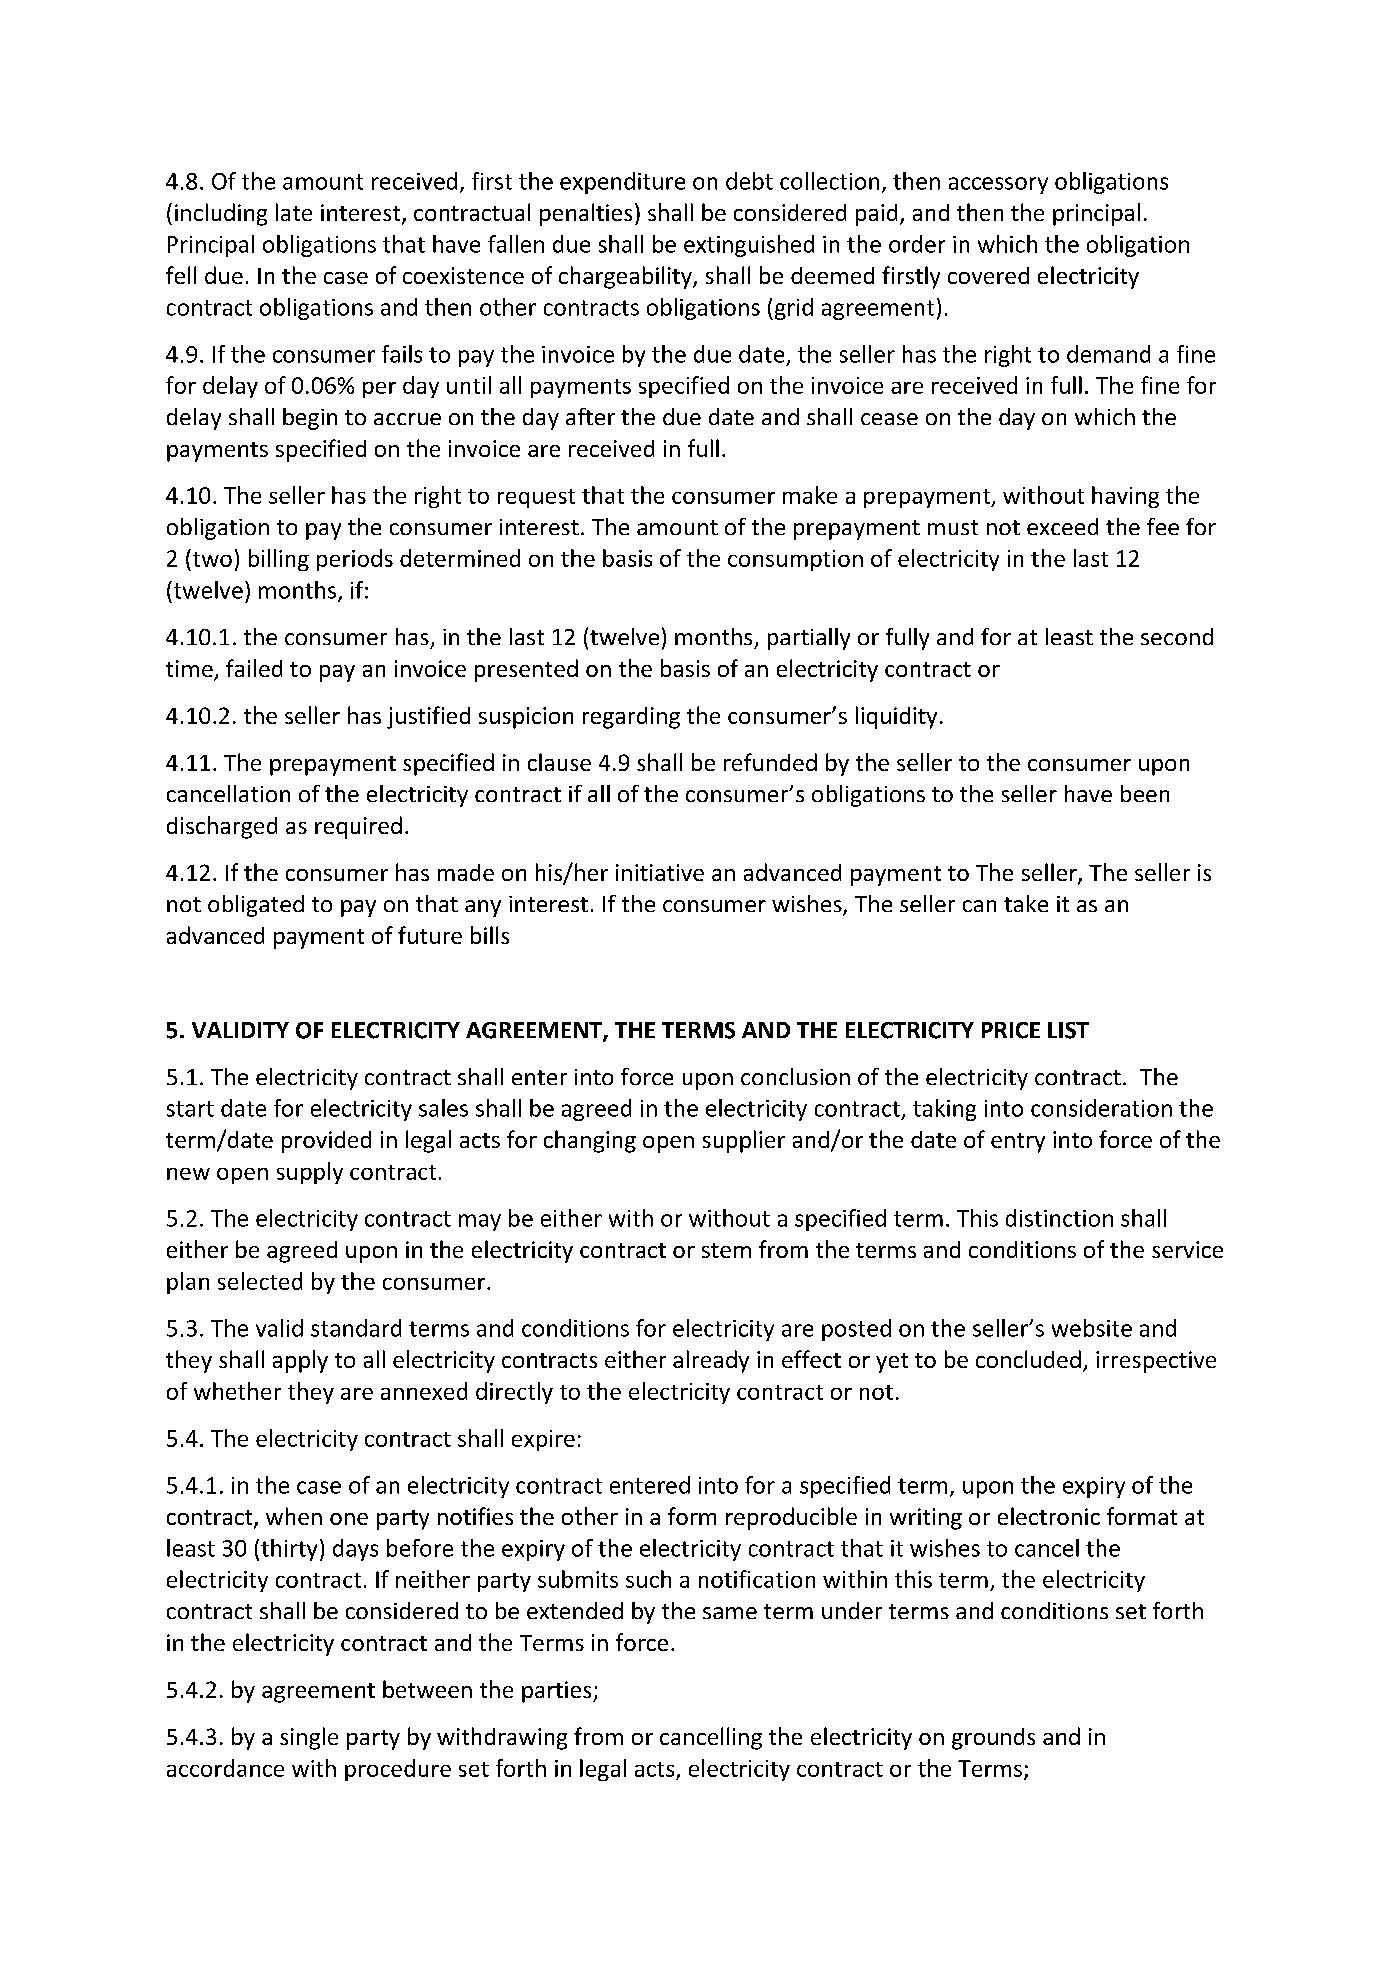 The width and height of the screenshot is (1392, 1968). What do you see at coordinates (294, 212) in the screenshot?
I see `late` at bounding box center [294, 212].
